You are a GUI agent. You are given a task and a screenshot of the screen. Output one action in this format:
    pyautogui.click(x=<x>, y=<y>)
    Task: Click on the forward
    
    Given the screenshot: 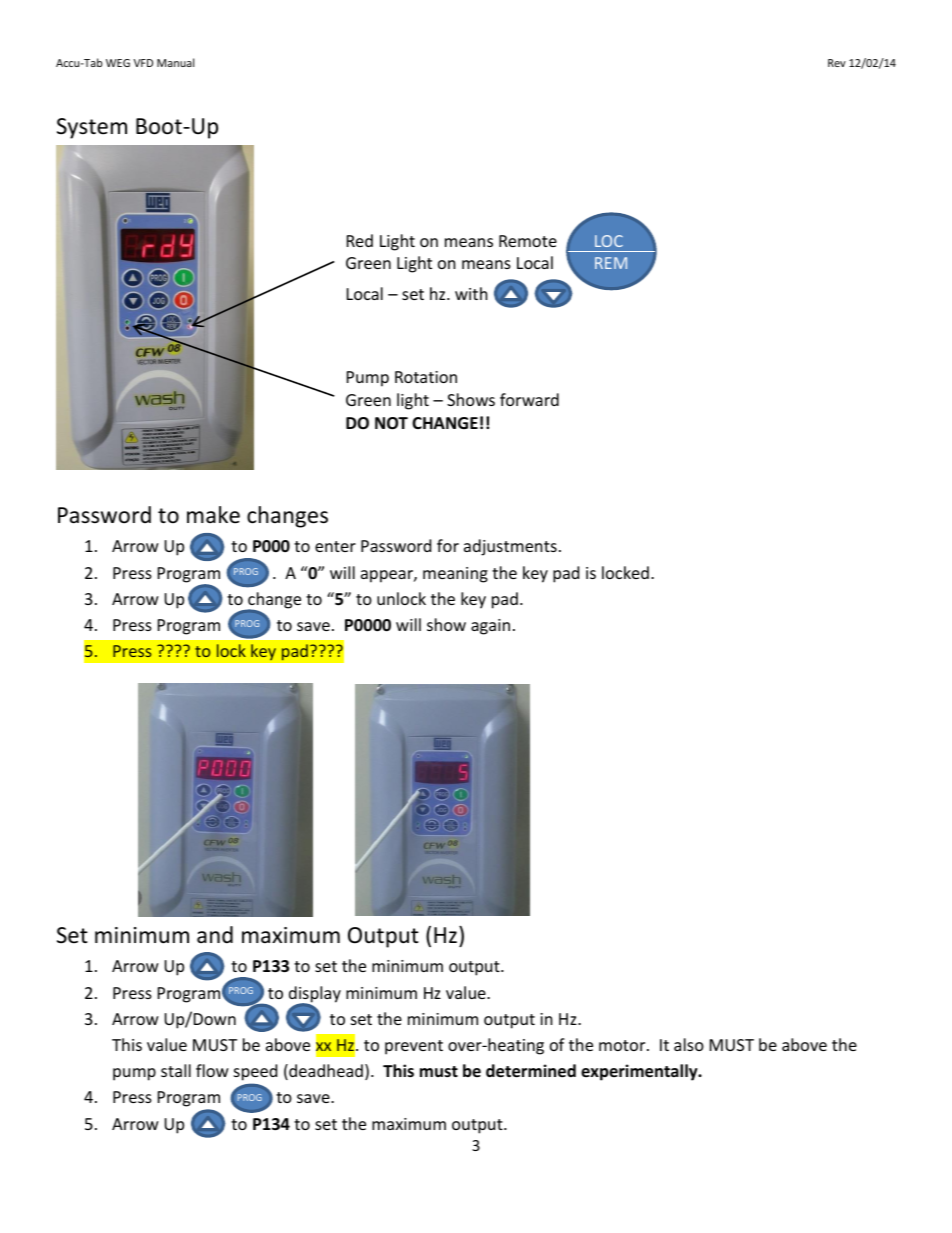 What is the action you would take?
    pyautogui.click(x=529, y=399)
